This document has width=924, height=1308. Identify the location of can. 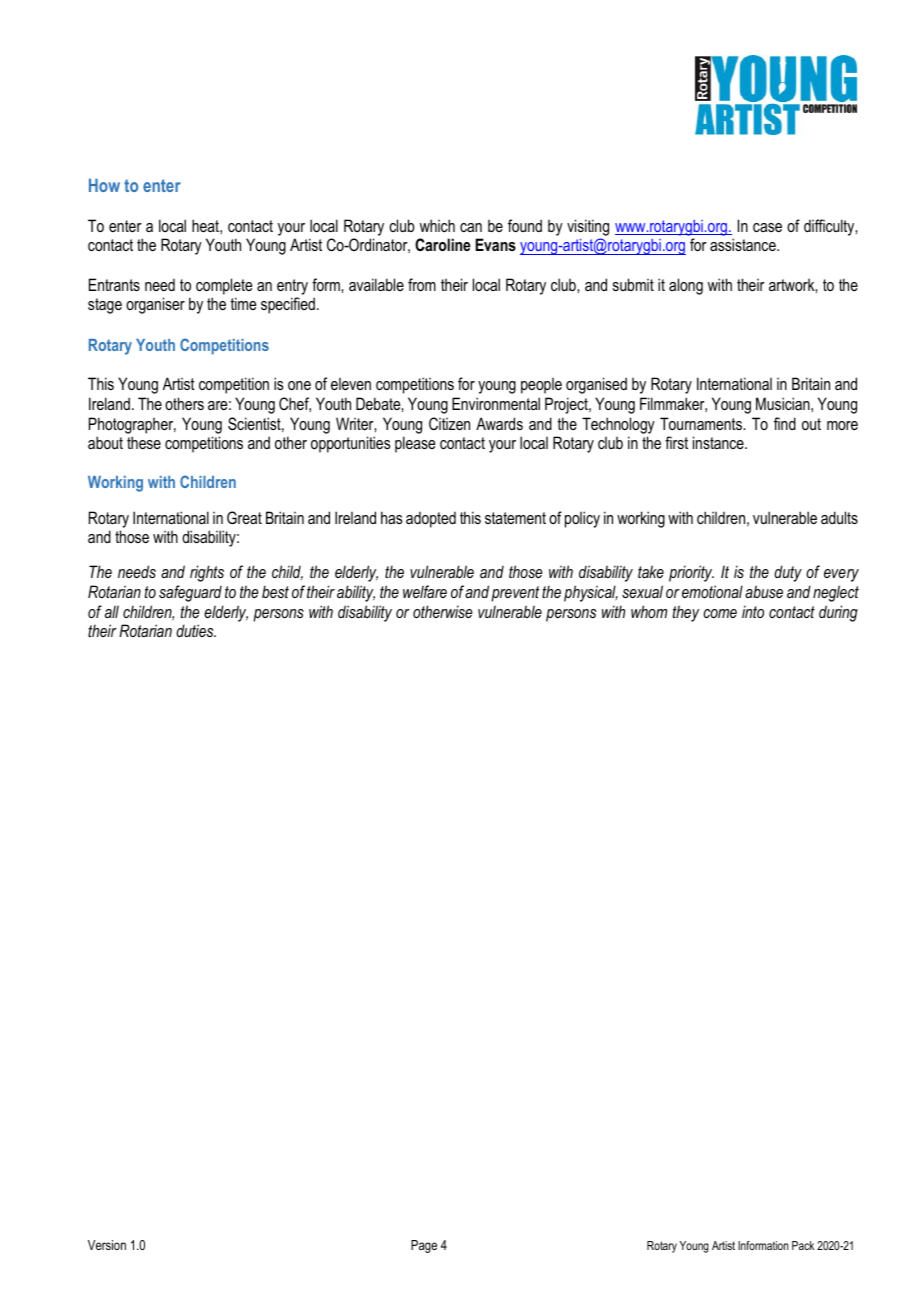
(471, 227).
